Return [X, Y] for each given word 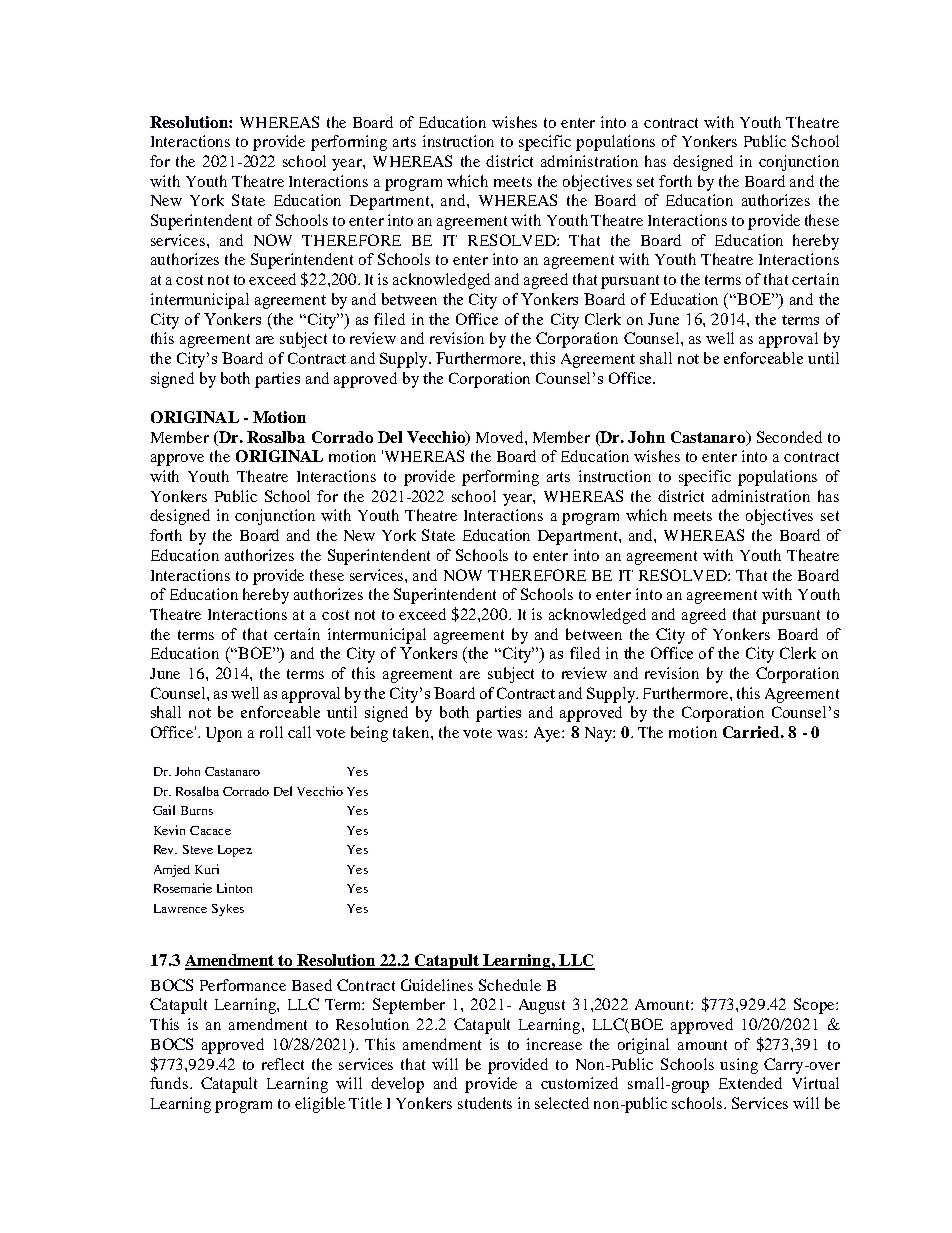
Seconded [789, 437]
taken [412, 732]
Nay [599, 734]
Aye [548, 734]
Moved [501, 437]
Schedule [510, 985]
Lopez [235, 851]
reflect [283, 1064]
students [485, 1103]
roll [271, 732]
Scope [815, 1006]
